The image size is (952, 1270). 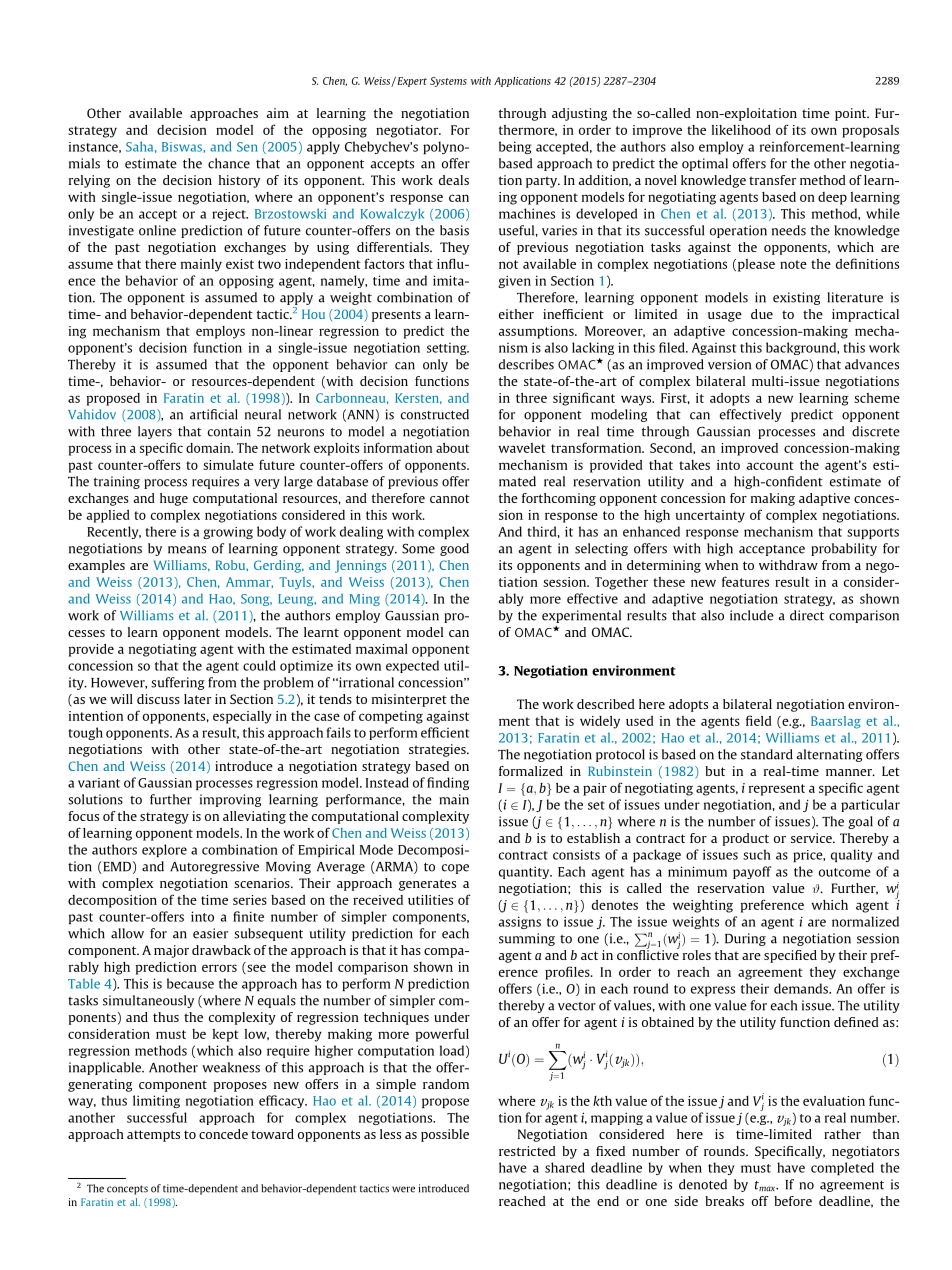 I want to click on likelihood, so click(x=741, y=130).
